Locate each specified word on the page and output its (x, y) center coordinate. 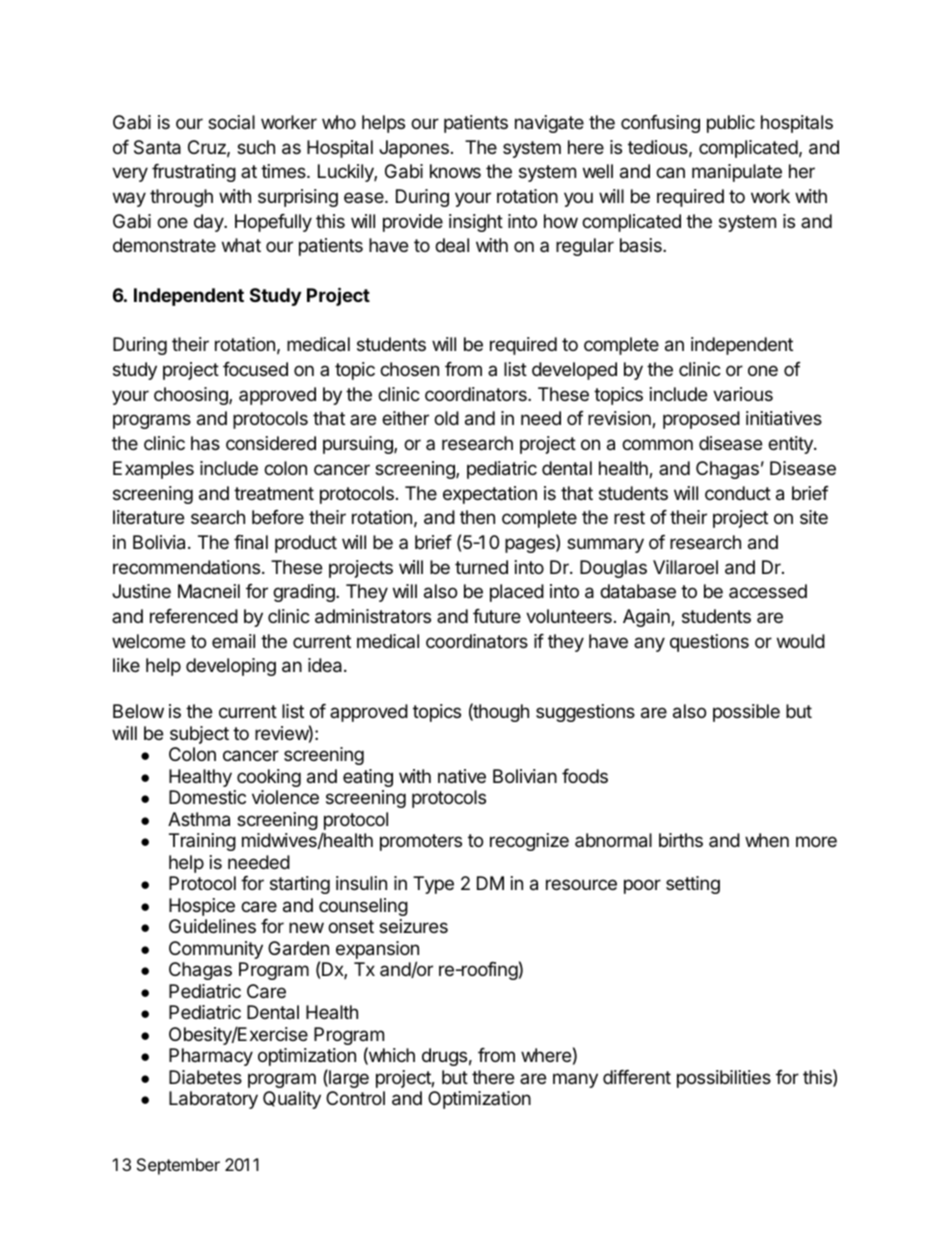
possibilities (724, 1079)
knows (455, 171)
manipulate (737, 173)
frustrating (194, 173)
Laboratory (213, 1100)
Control (355, 1098)
